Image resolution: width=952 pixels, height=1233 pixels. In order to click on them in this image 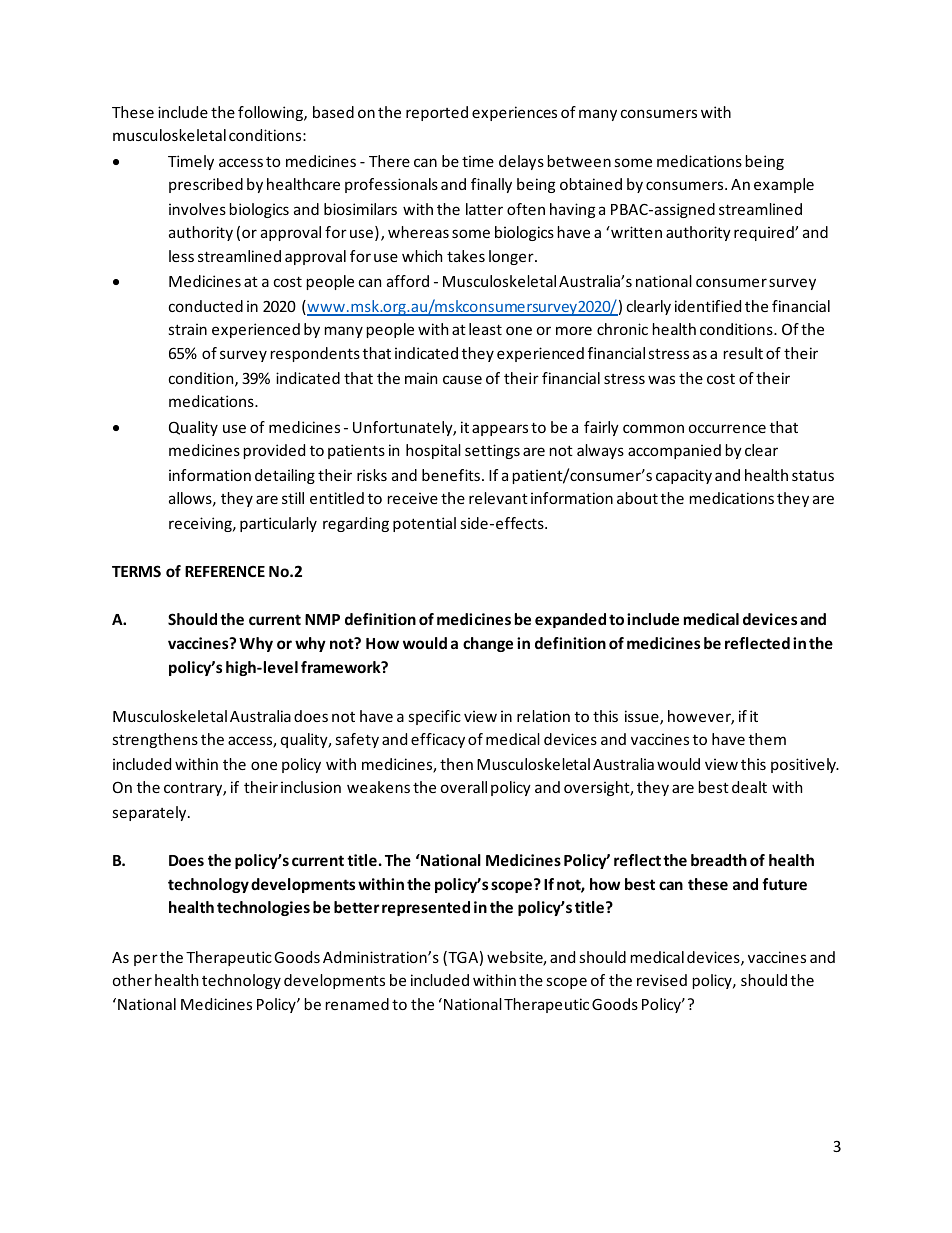, I will do `click(767, 739)`.
